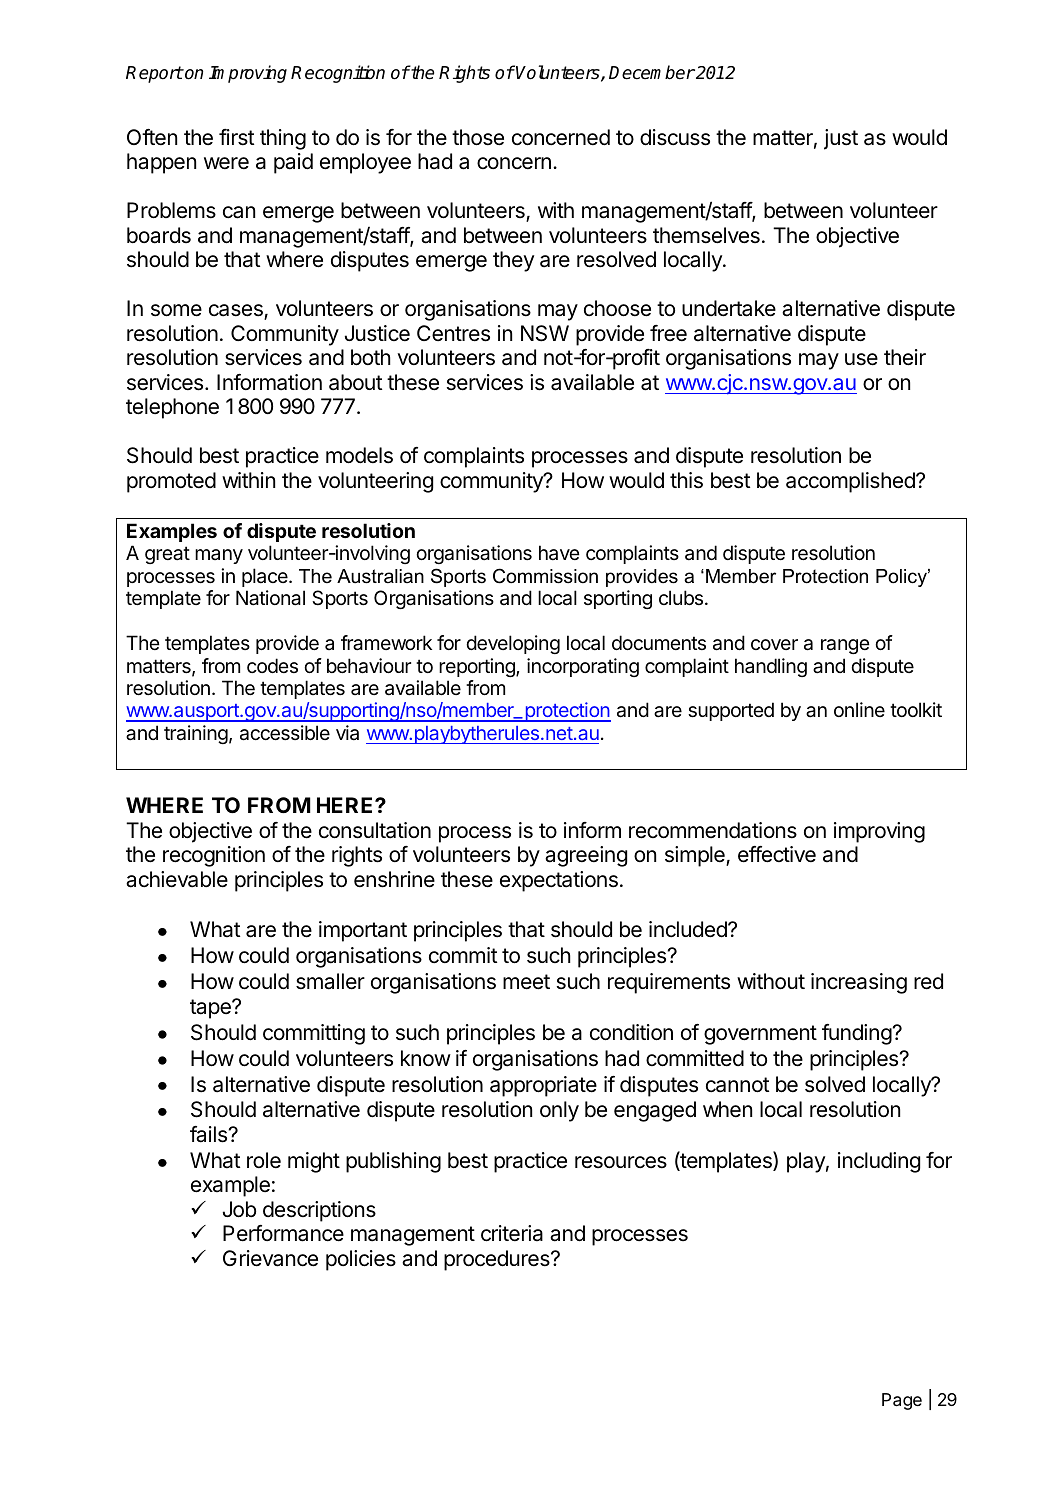  Describe the element at coordinates (857, 1034) in the screenshot. I see `funding` at that location.
